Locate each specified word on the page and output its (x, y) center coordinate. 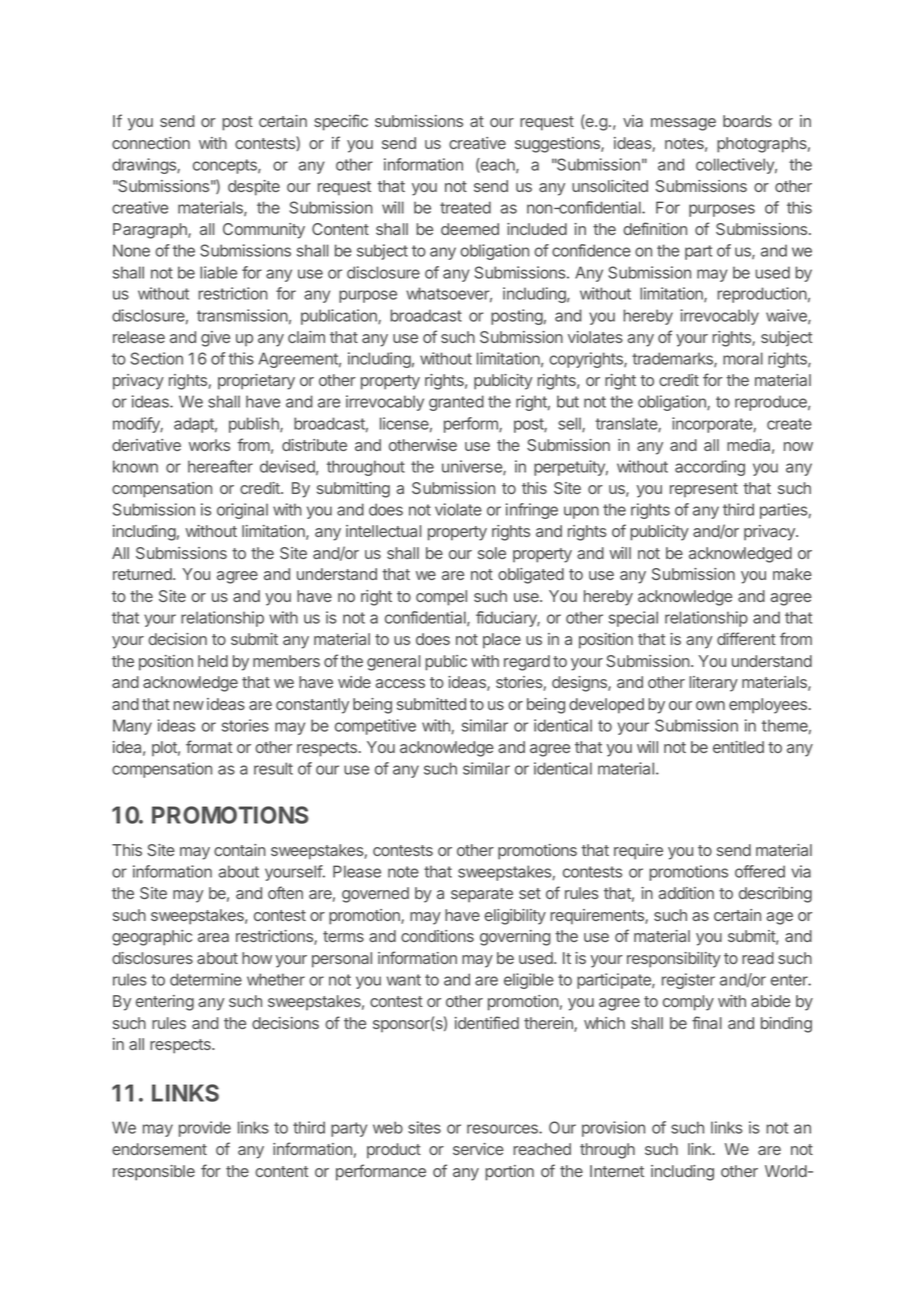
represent (704, 490)
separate (482, 895)
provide (205, 1129)
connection (151, 143)
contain (240, 850)
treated (465, 207)
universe (473, 467)
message (683, 124)
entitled (738, 747)
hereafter (220, 466)
